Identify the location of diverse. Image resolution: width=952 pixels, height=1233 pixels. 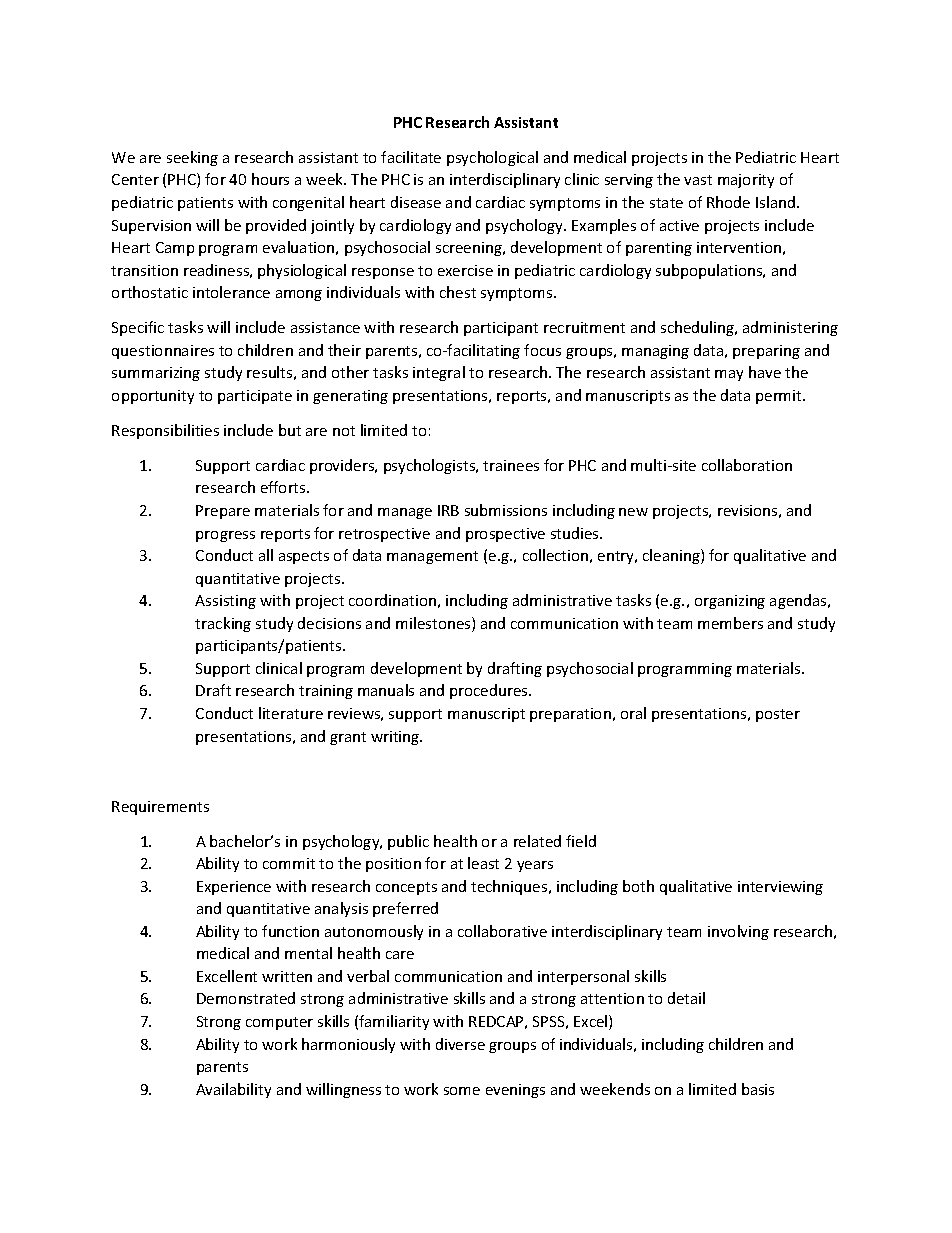
(460, 1044).
